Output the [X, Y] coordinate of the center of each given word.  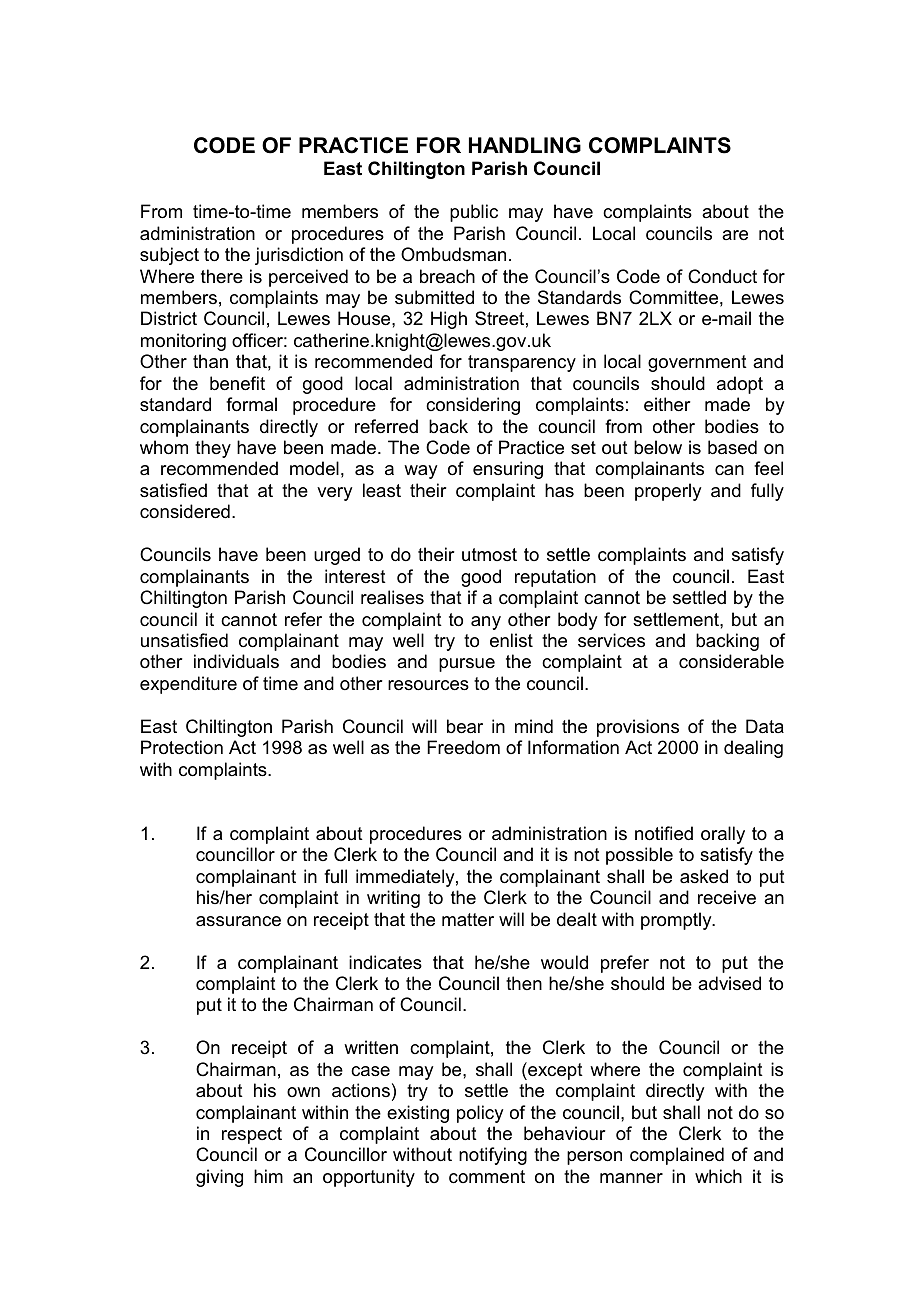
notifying [493, 1156]
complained [677, 1156]
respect [252, 1135]
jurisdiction [299, 256]
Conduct [722, 276]
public [474, 213]
